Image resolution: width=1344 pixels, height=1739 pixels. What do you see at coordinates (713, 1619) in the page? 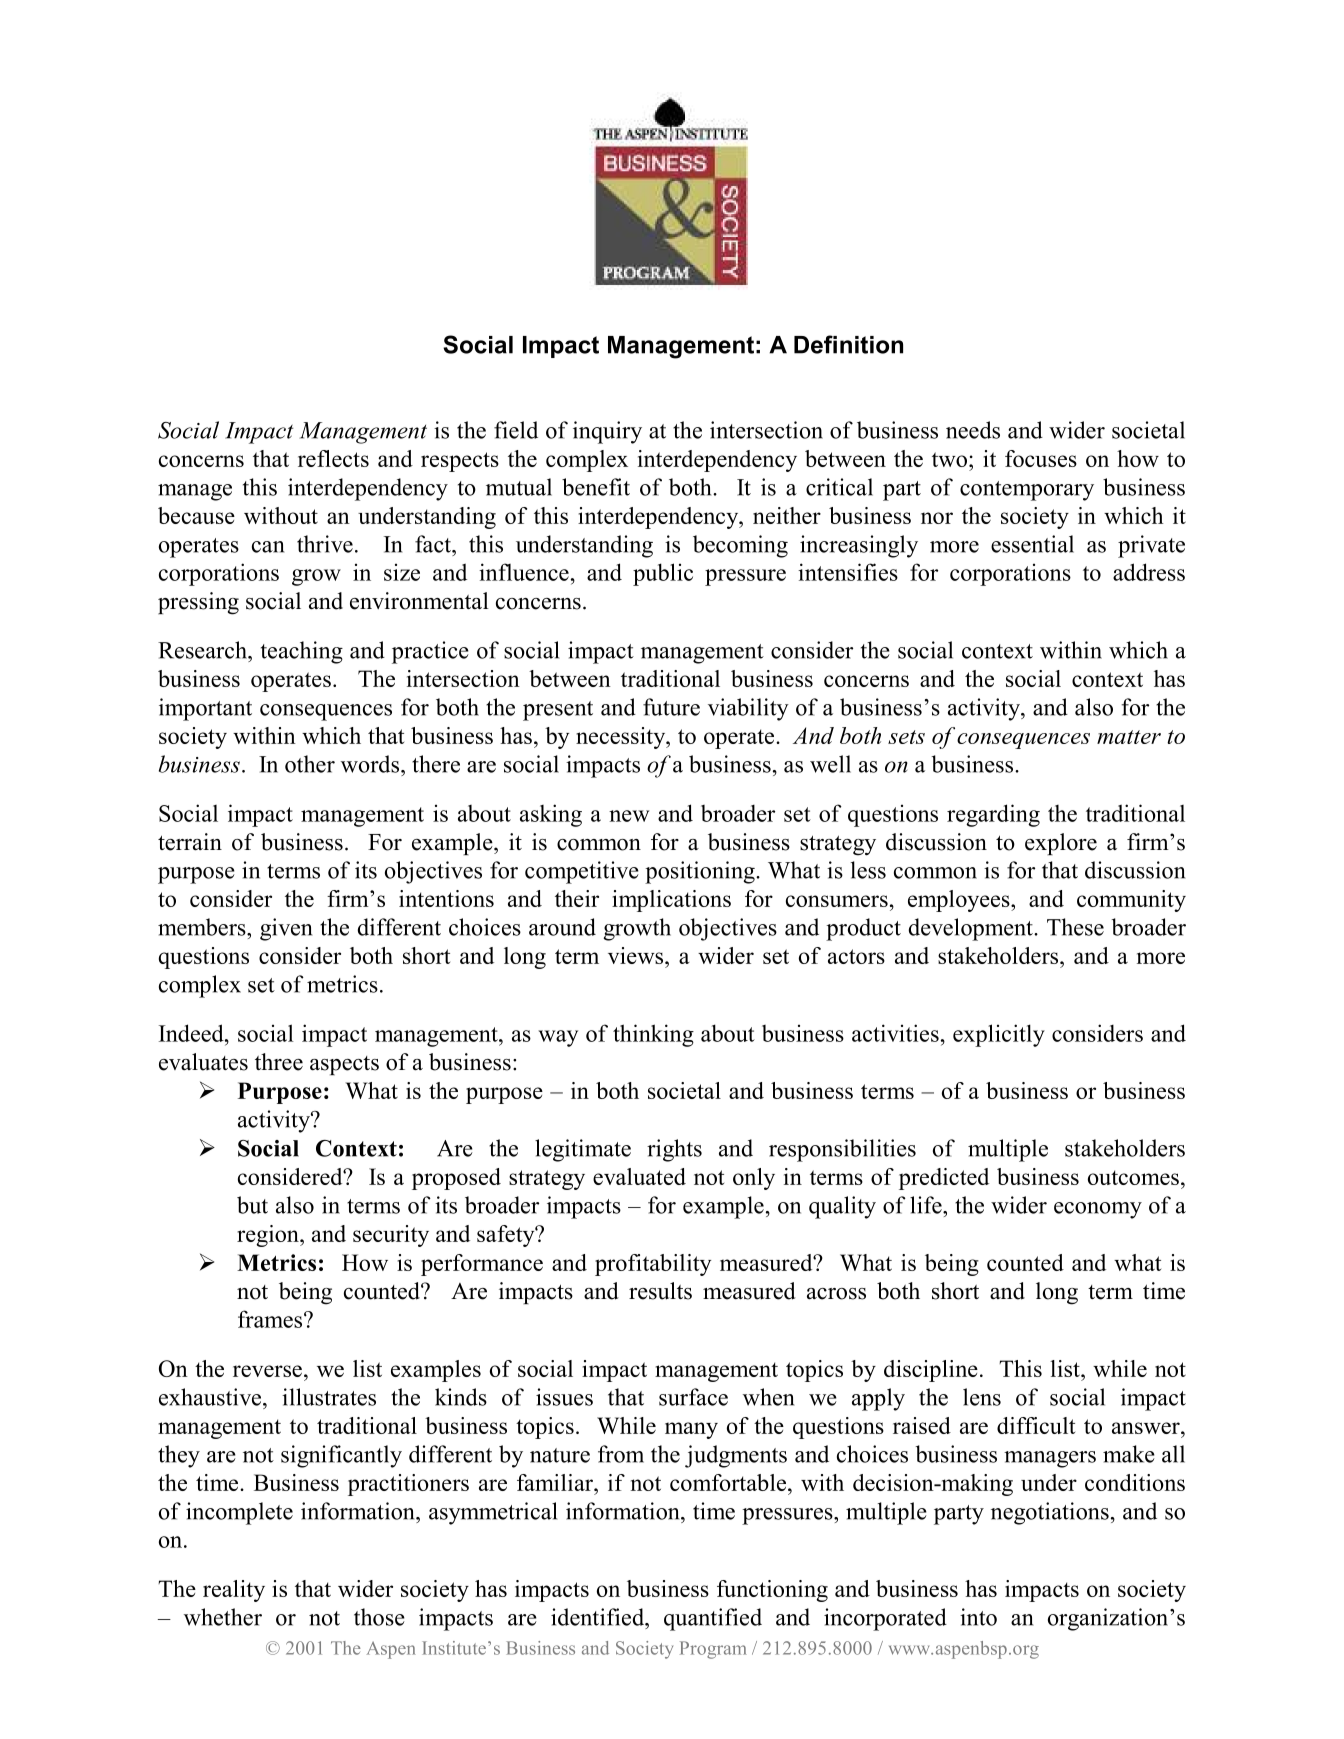
I see `quantified` at bounding box center [713, 1619].
